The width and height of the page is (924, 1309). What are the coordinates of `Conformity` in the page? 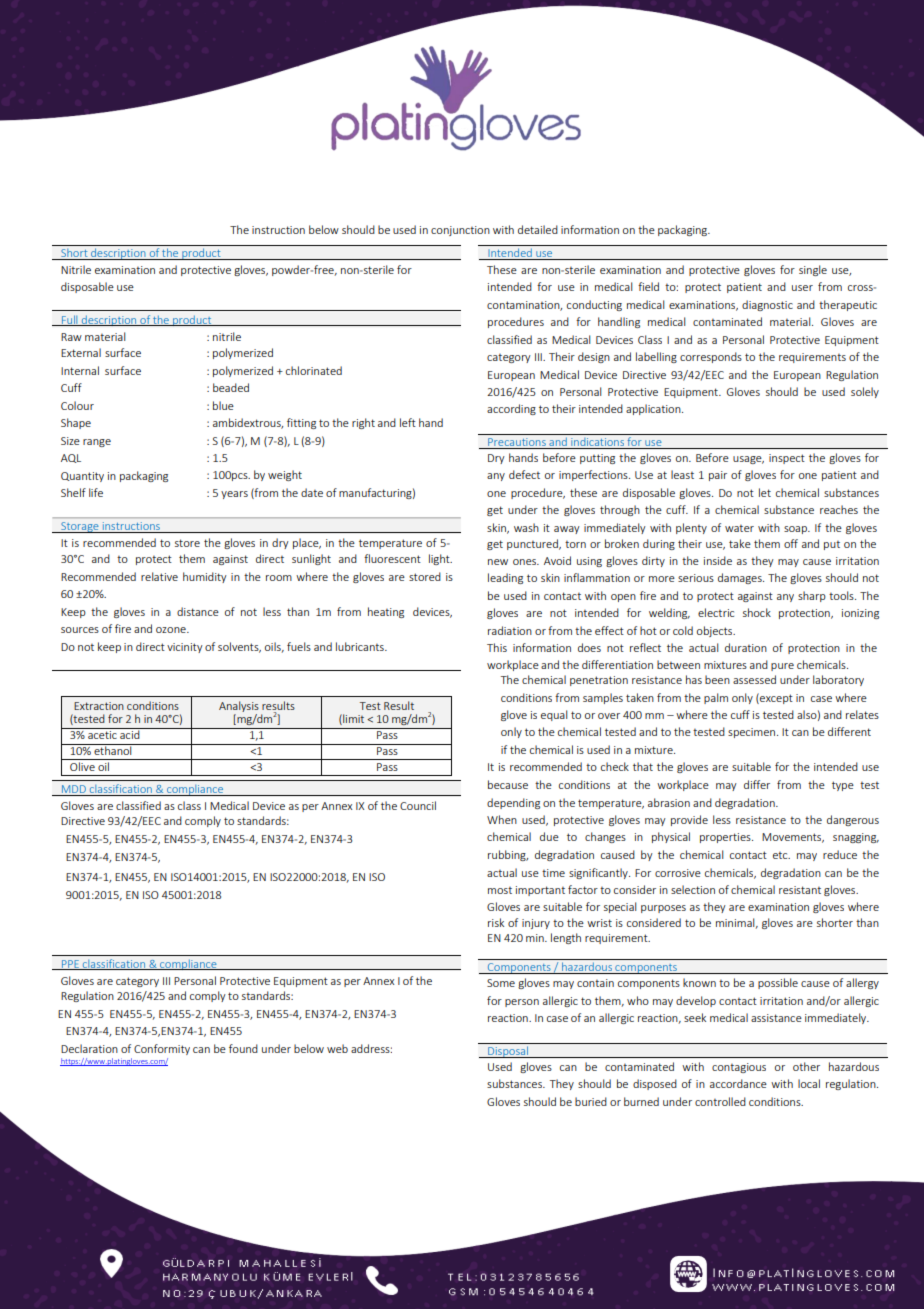 It's located at (162, 1049).
